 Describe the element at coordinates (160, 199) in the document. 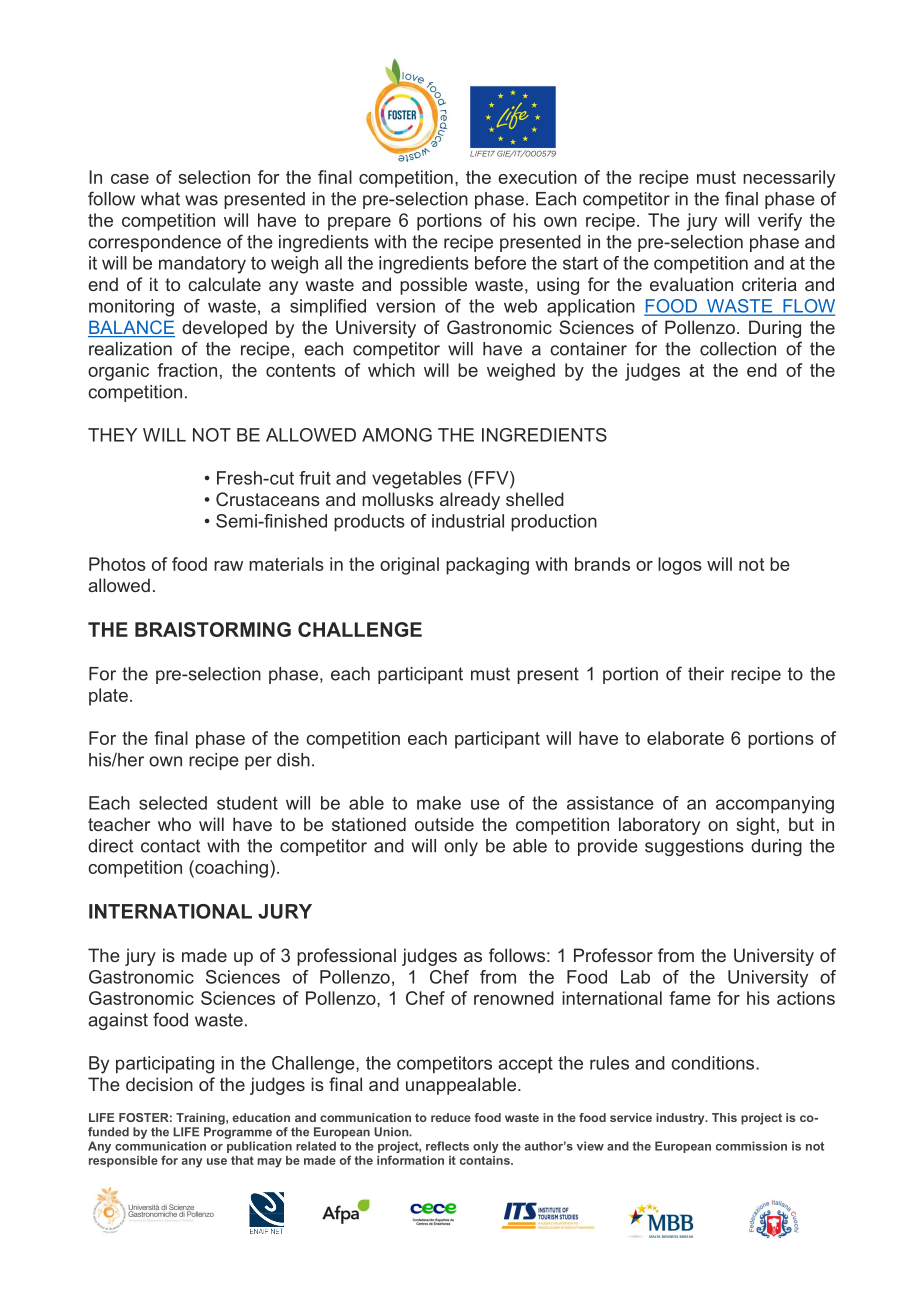

I see `what` at that location.
